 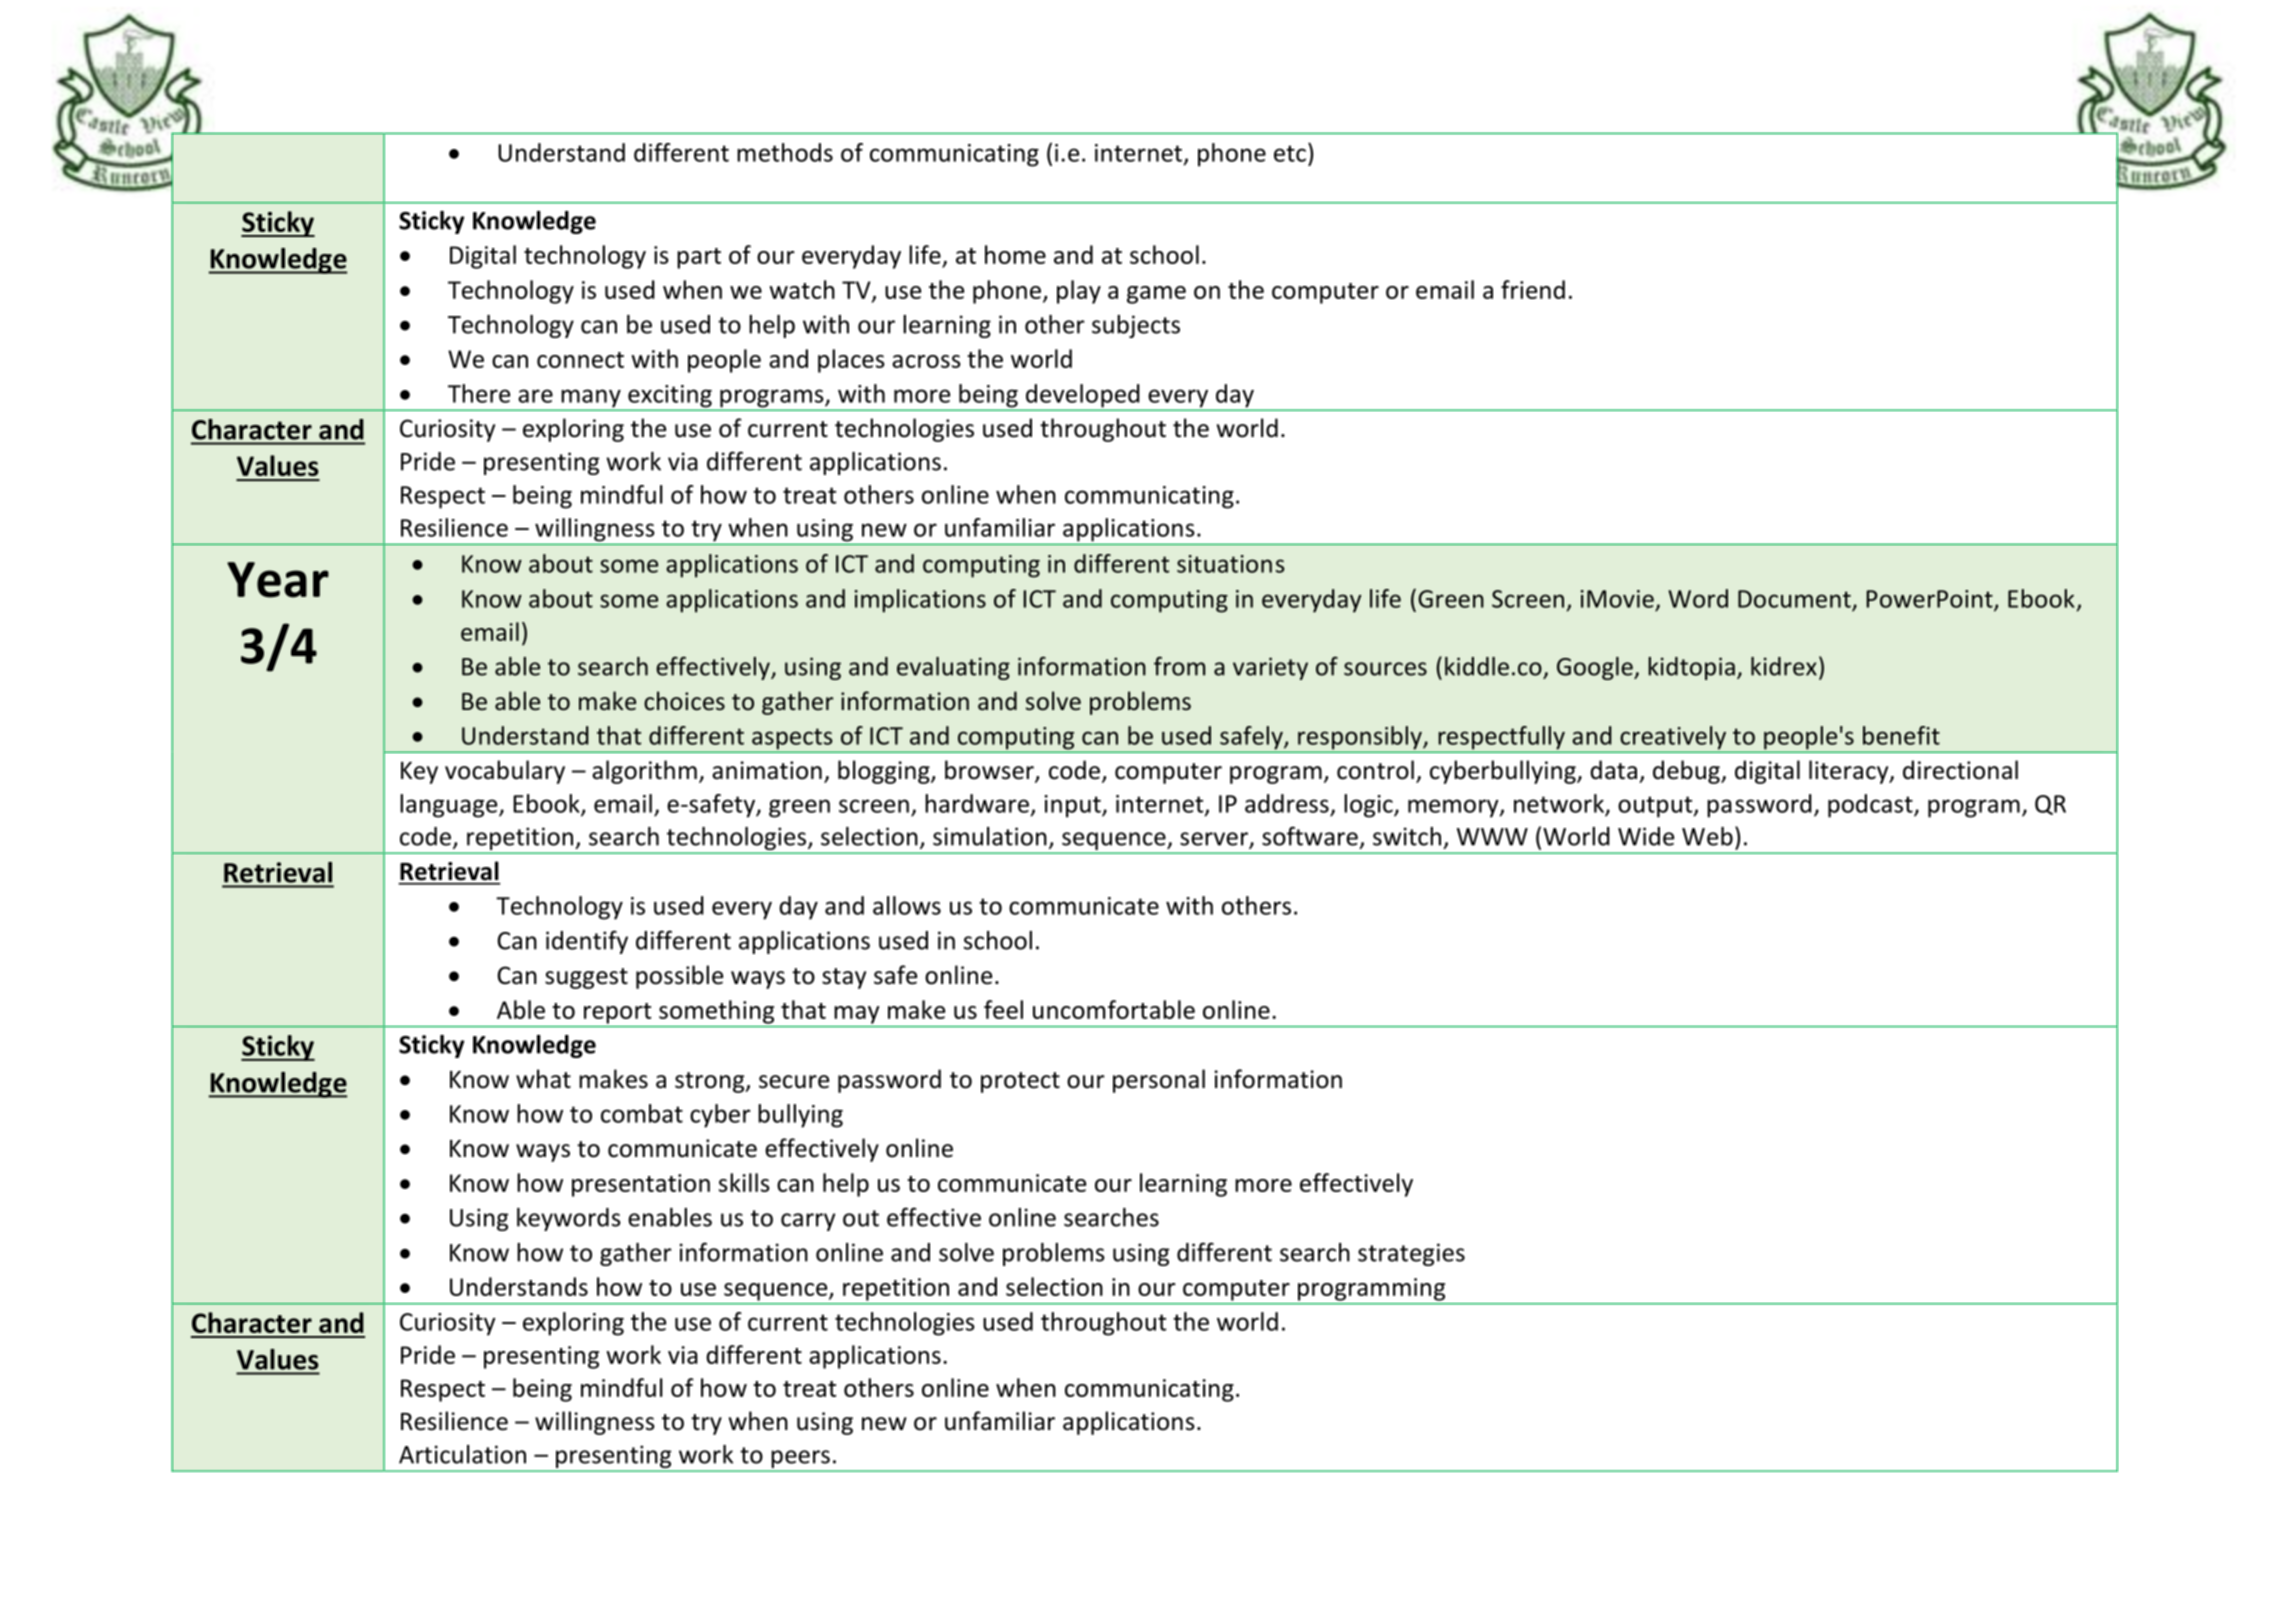 What do you see at coordinates (1179, 666) in the screenshot?
I see `from` at bounding box center [1179, 666].
